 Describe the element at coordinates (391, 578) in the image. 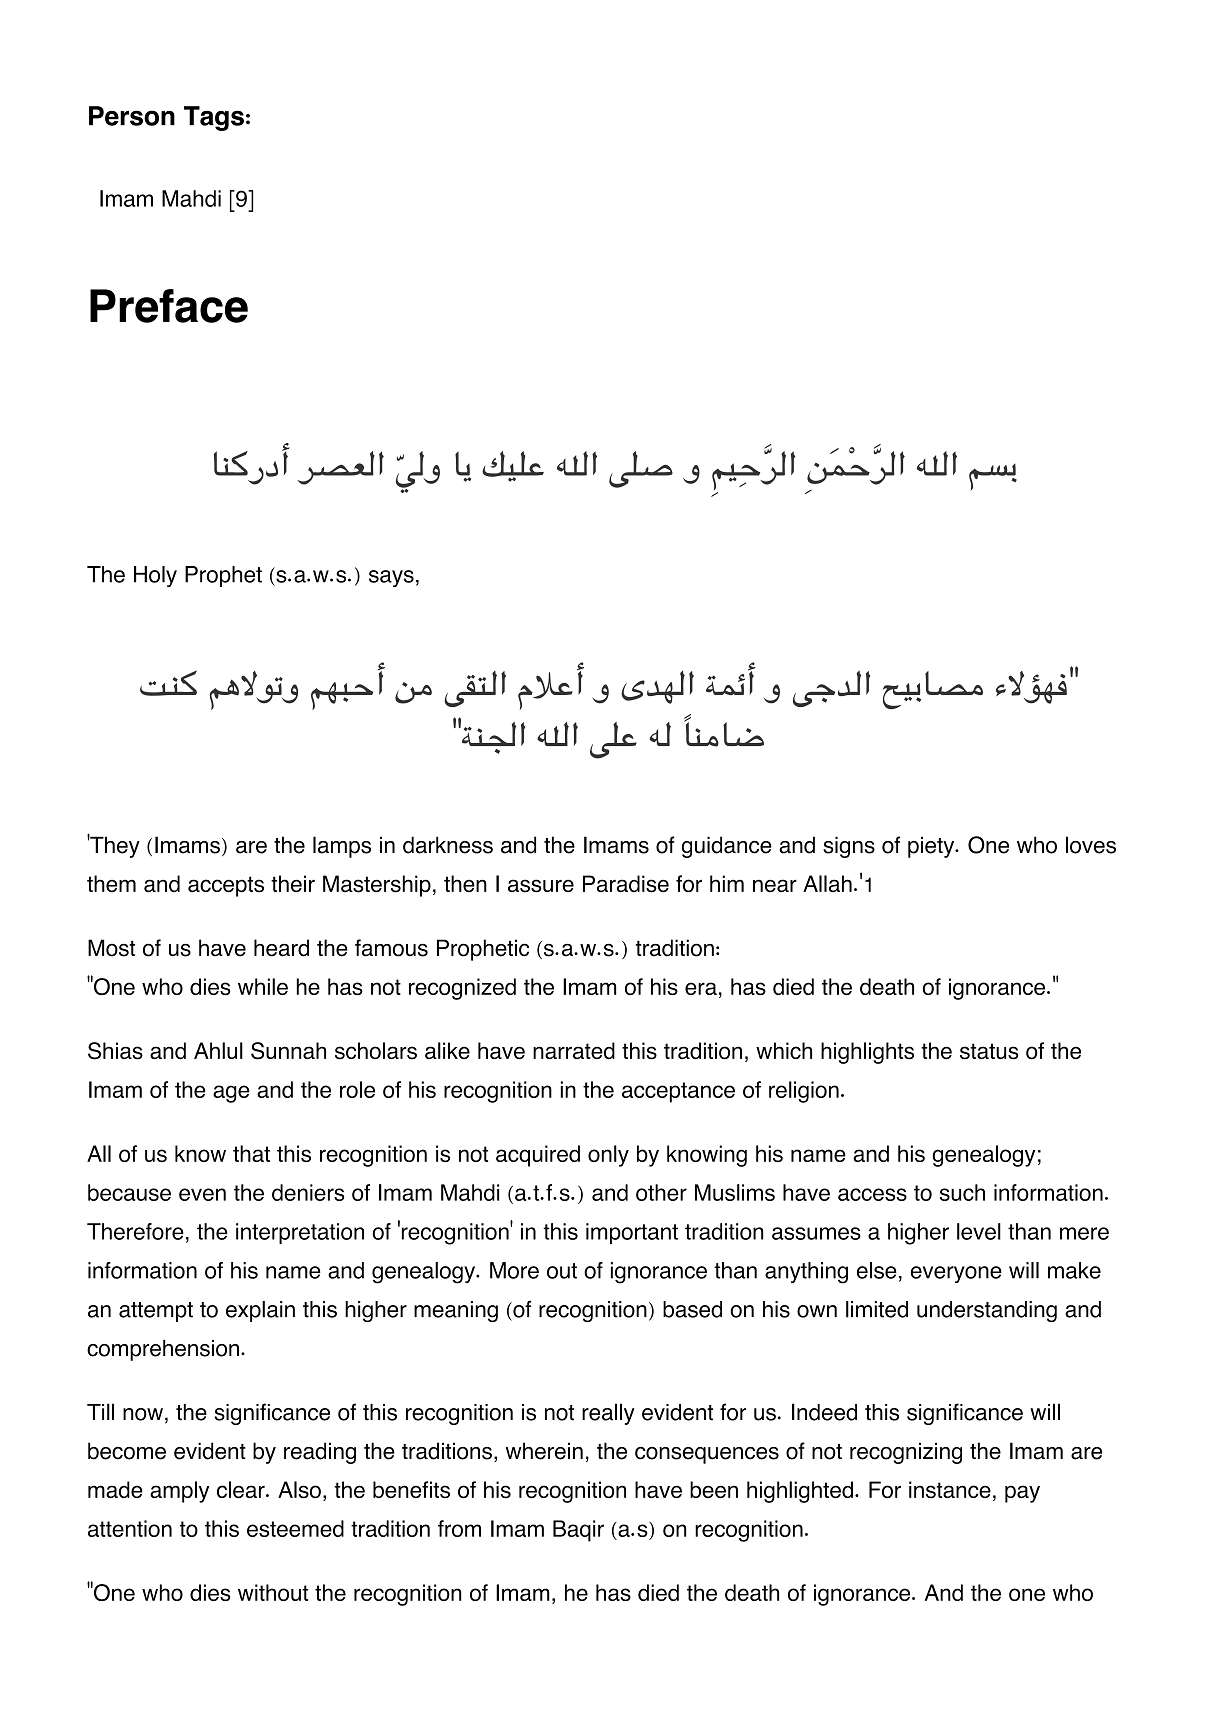

I see `says` at that location.
